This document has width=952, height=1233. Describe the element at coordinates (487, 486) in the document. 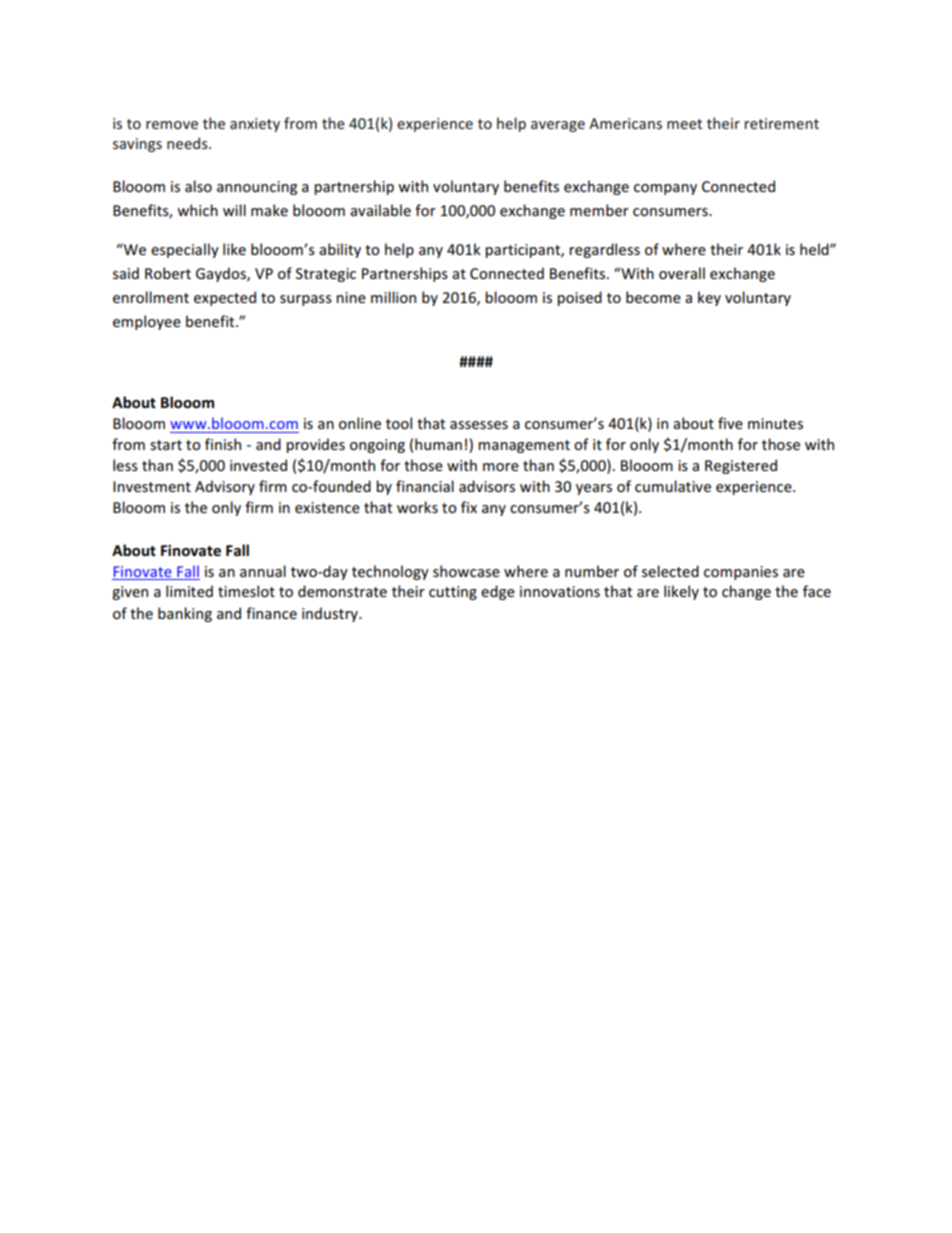

I see `advisors` at that location.
